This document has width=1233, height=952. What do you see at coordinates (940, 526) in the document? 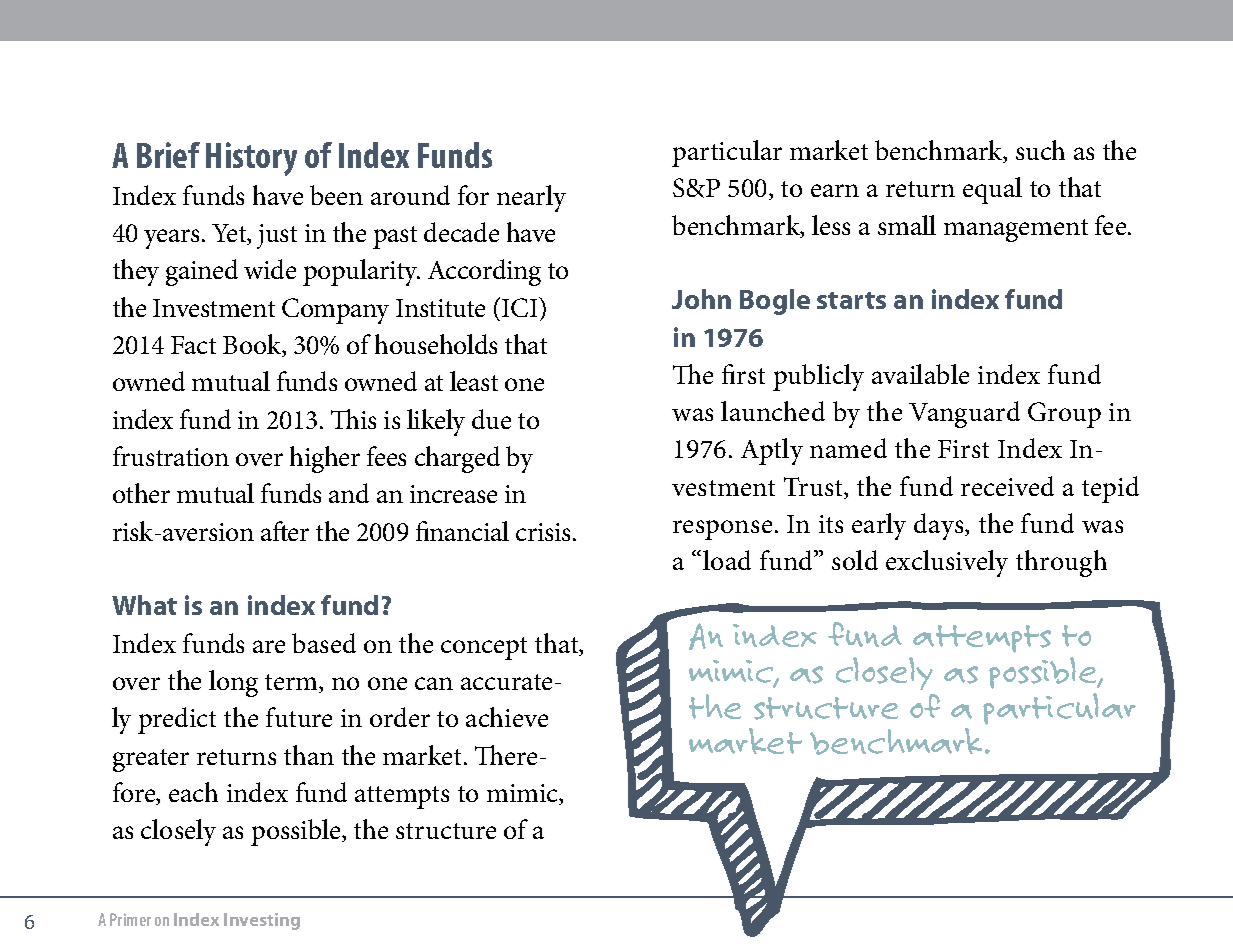
I see `days` at bounding box center [940, 526].
